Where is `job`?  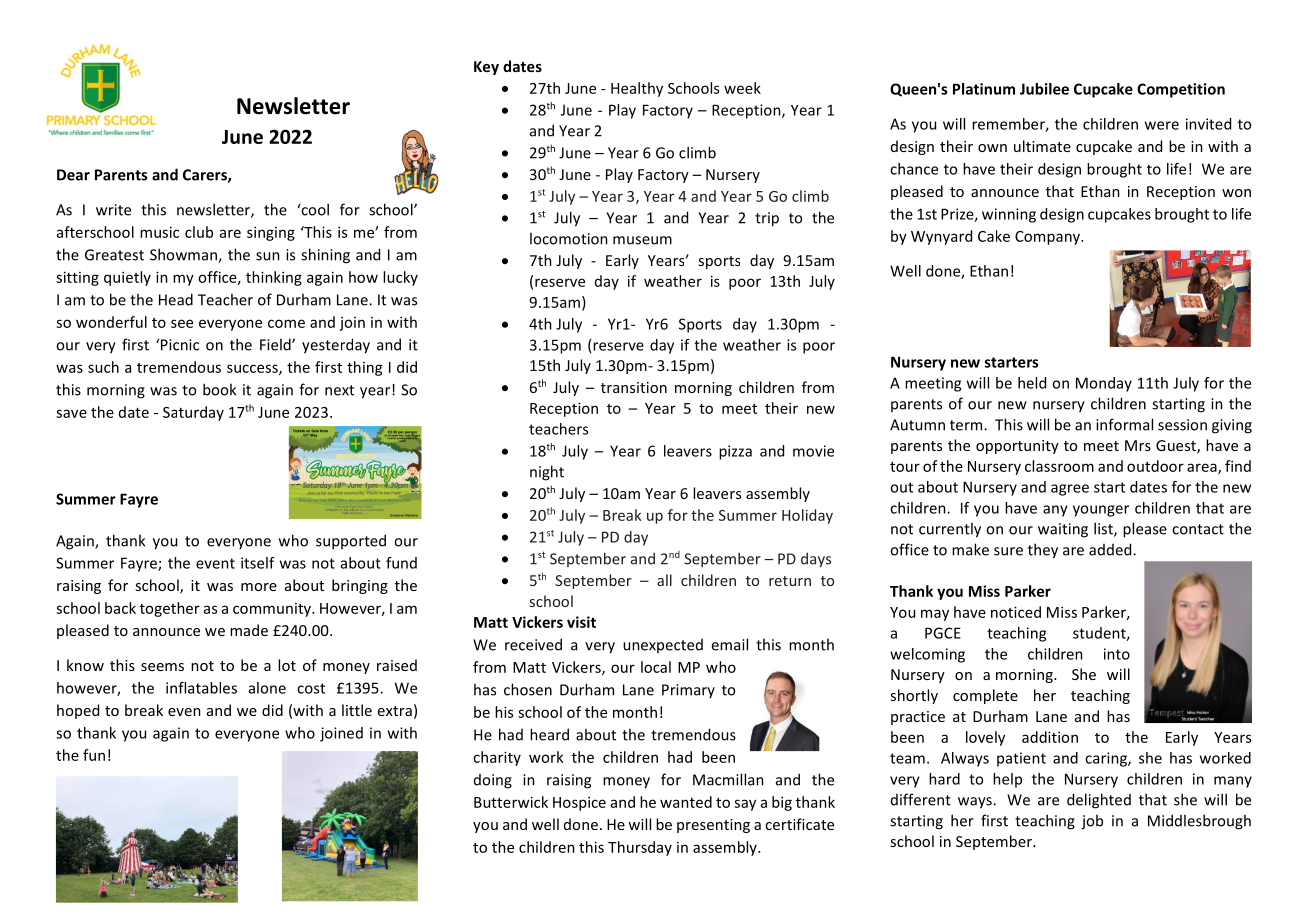 job is located at coordinates (1092, 822).
